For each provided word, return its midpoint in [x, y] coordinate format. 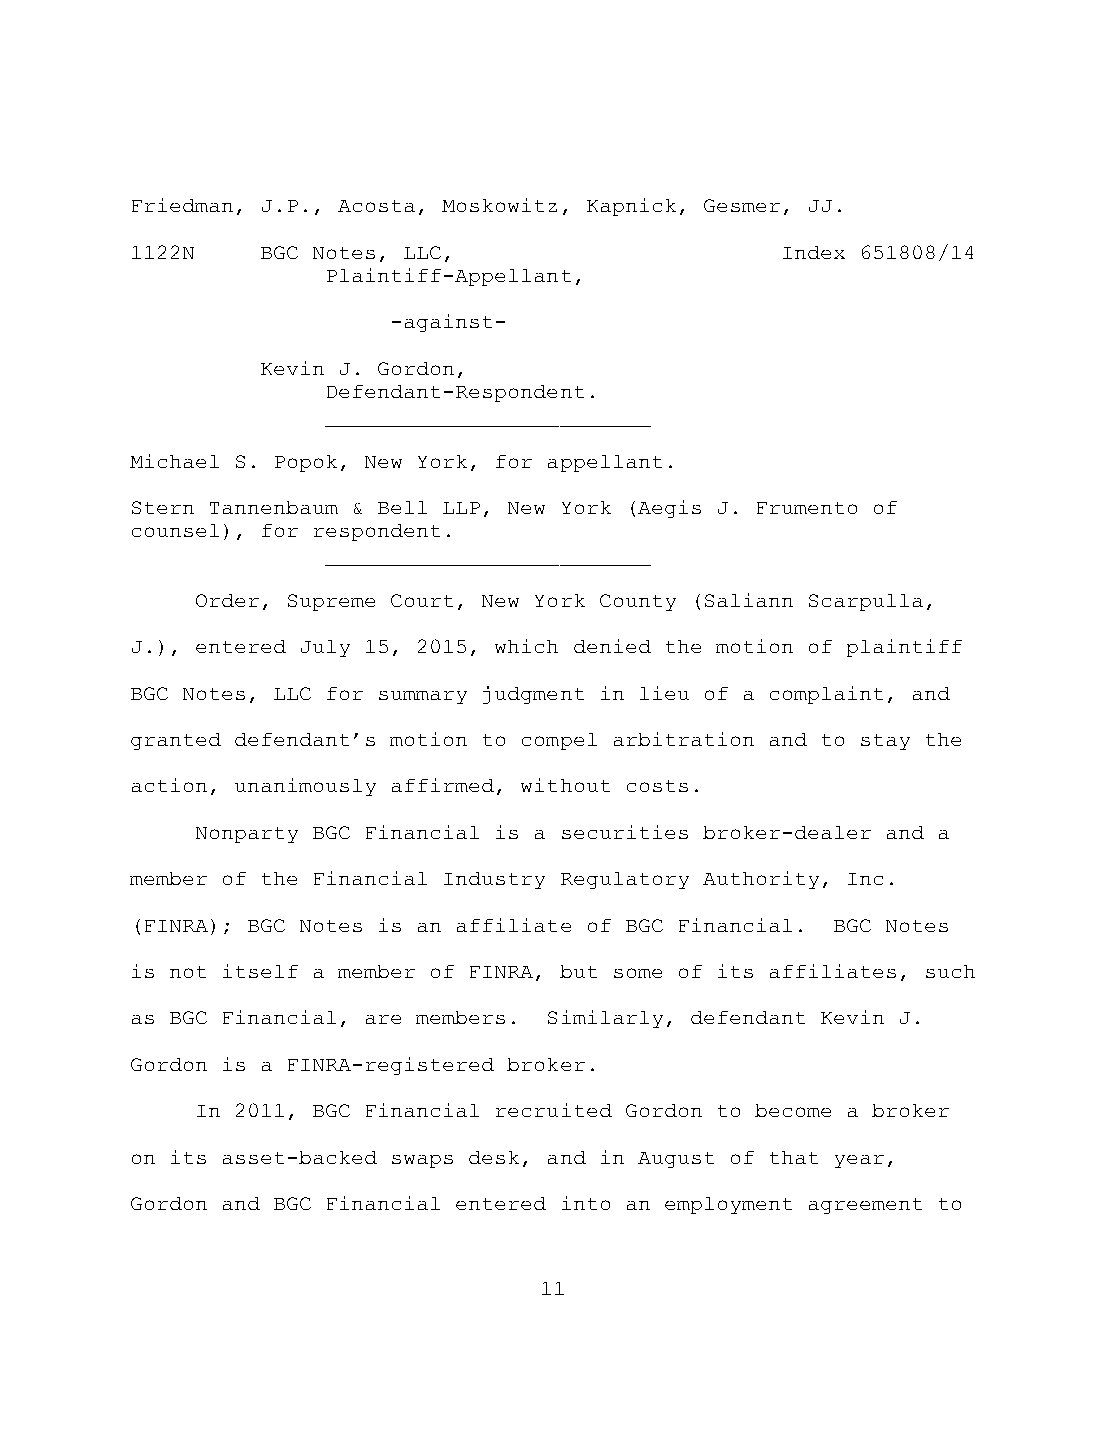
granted [176, 741]
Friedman [182, 205]
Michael [174, 461]
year [859, 1161]
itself [260, 971]
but [578, 971]
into [586, 1203]
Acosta [376, 206]
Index [814, 252]
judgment [533, 695]
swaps [422, 1161]
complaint [826, 695]
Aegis [669, 509]
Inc [865, 879]
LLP [461, 508]
